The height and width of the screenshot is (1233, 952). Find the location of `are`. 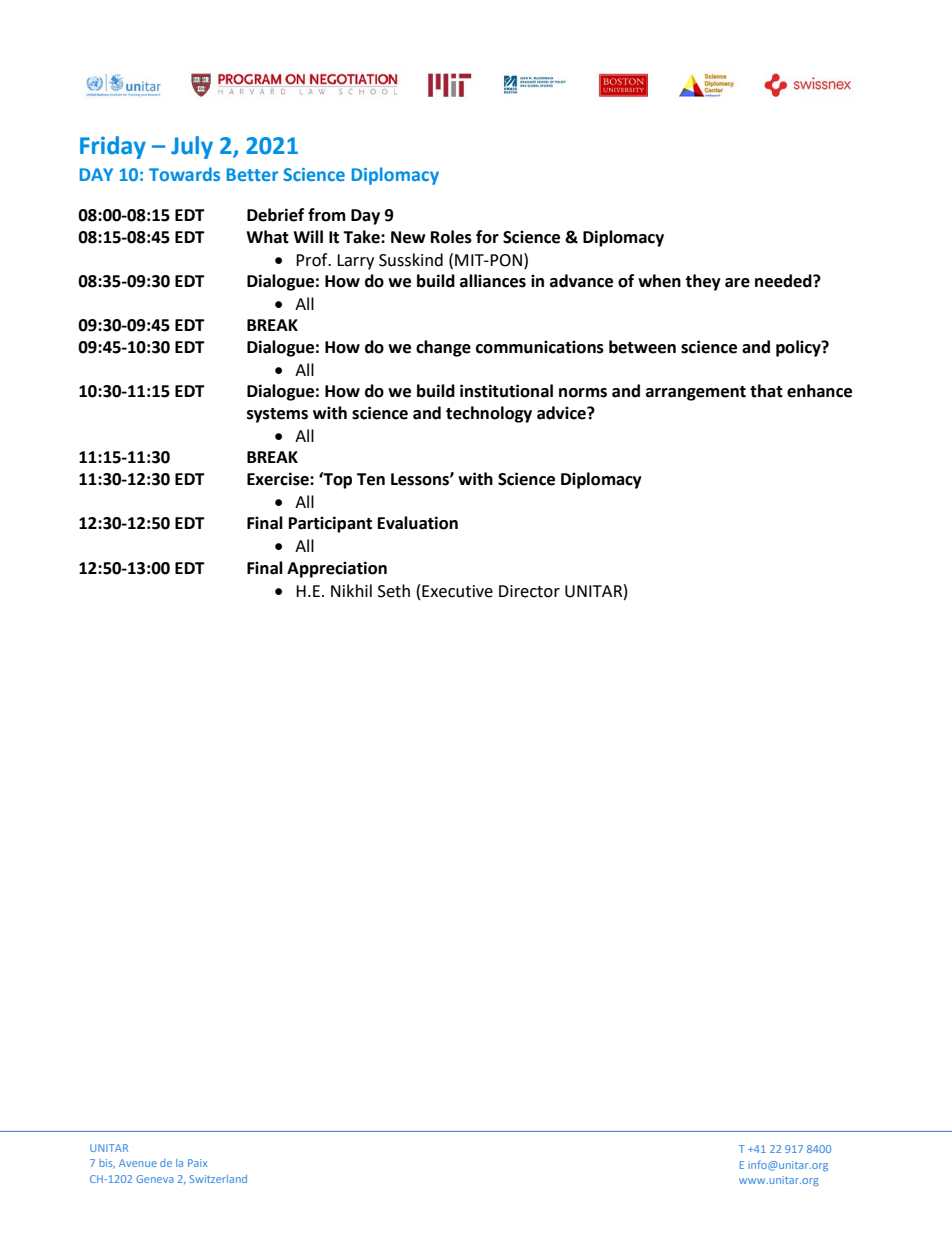

are is located at coordinates (737, 283).
